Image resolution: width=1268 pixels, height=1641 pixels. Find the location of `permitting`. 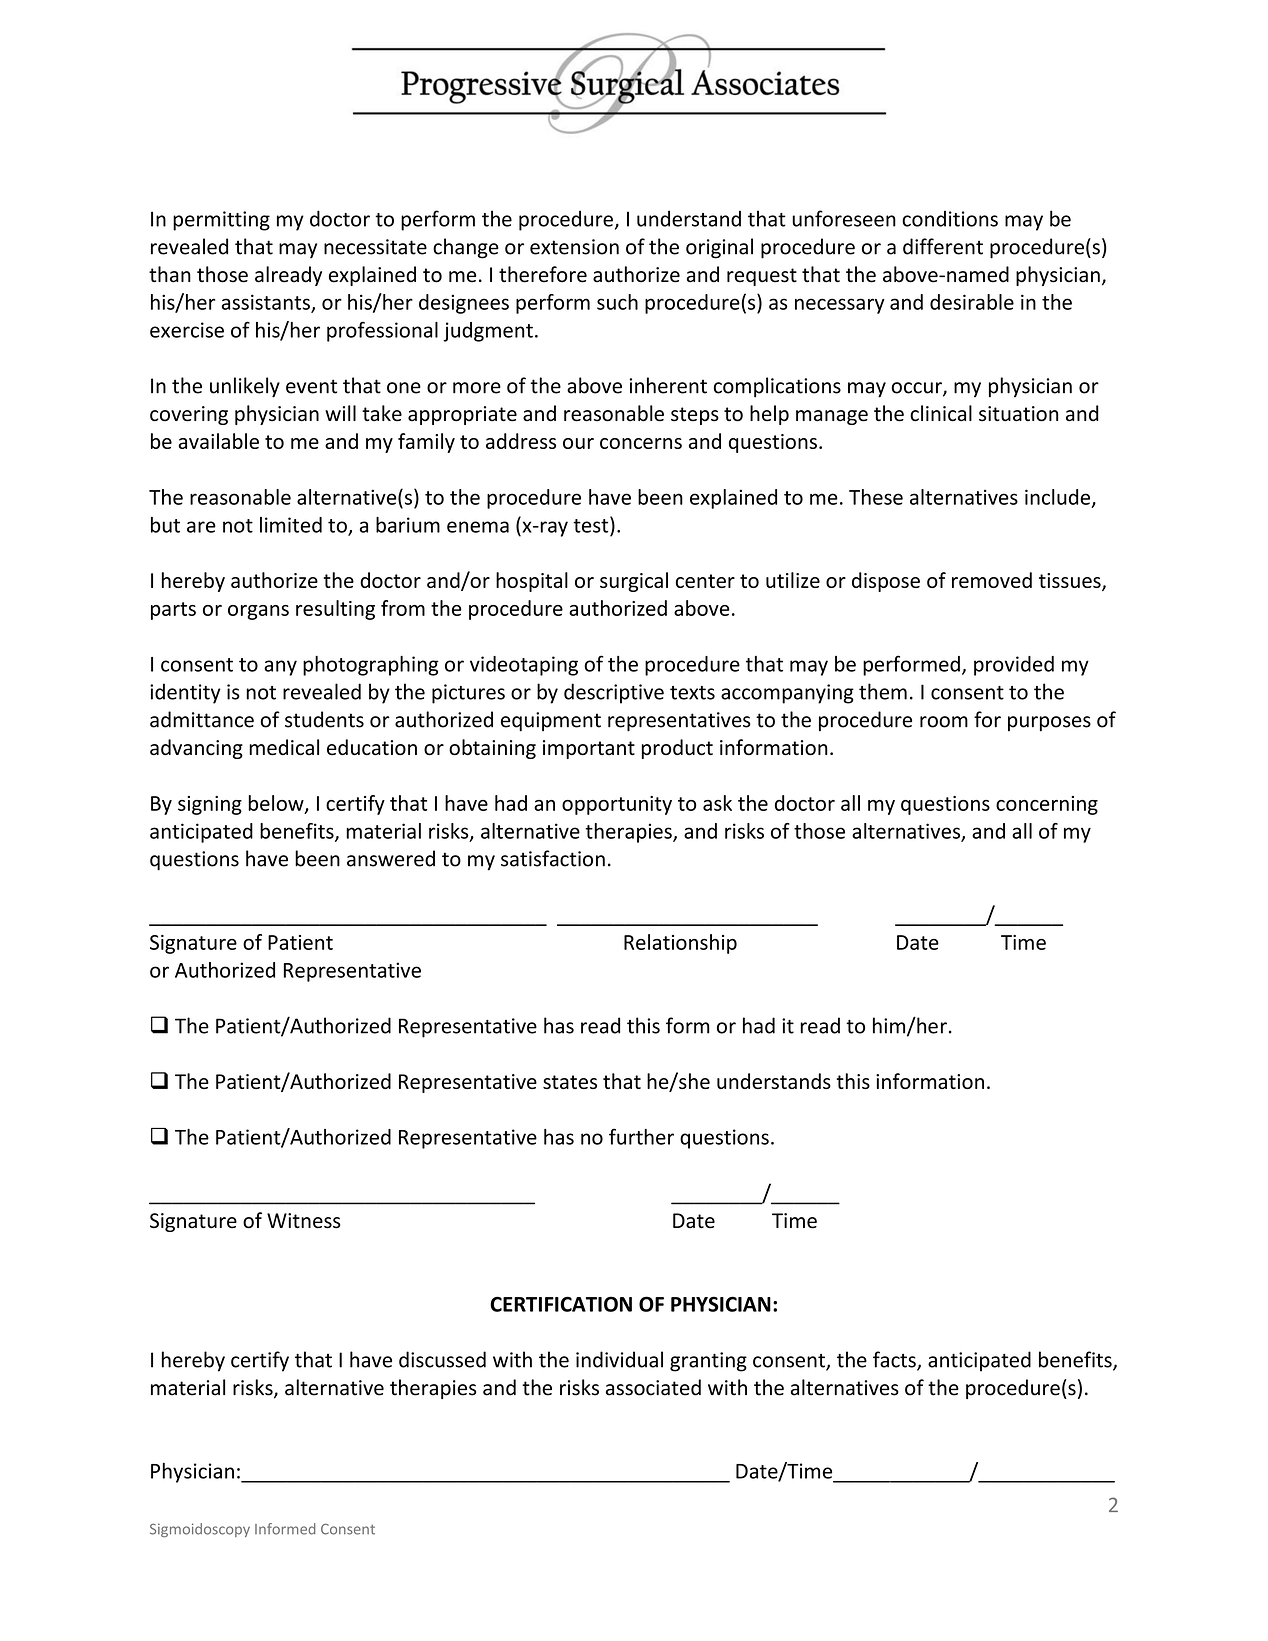

permitting is located at coordinates (221, 221).
